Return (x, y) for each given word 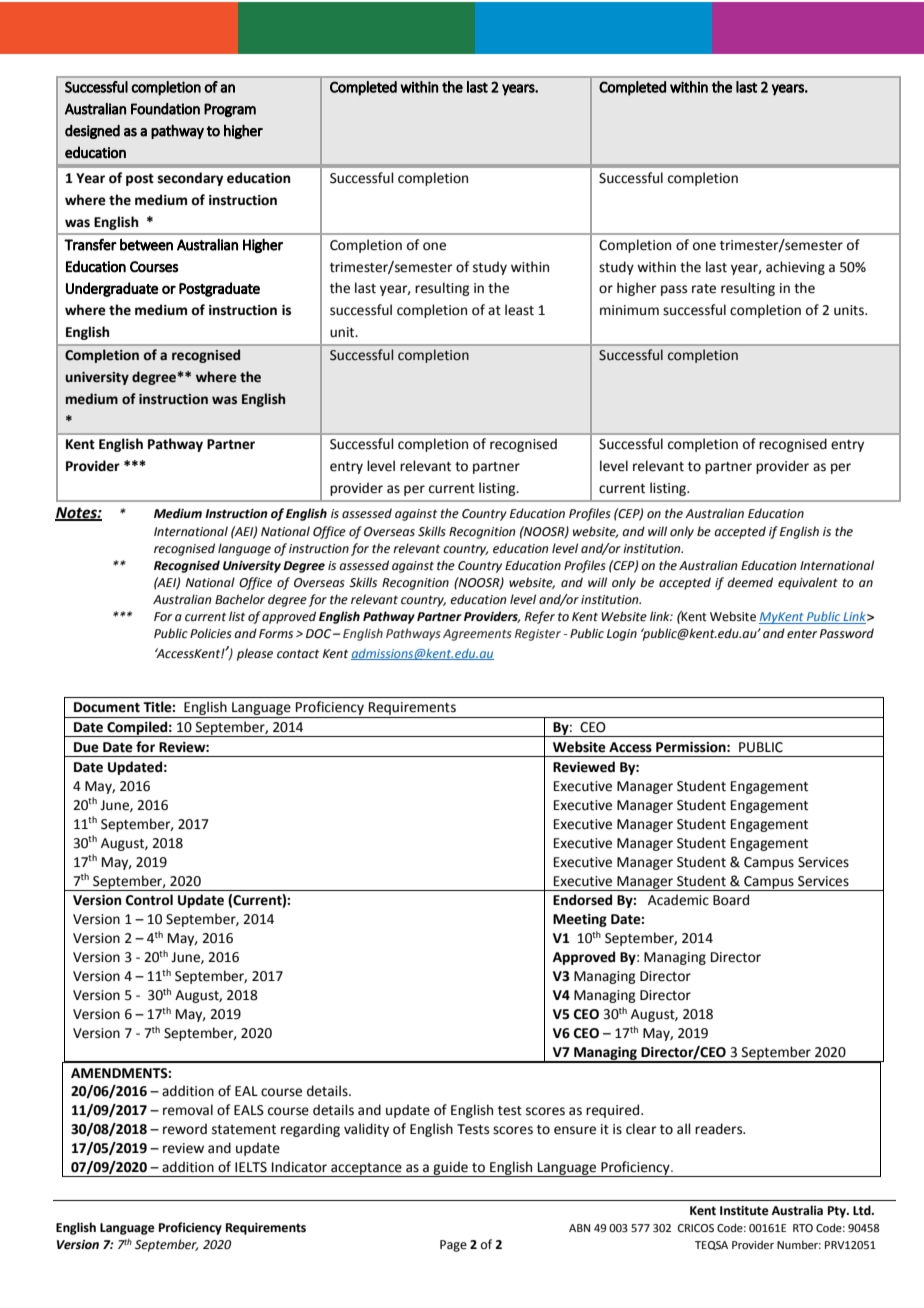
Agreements (477, 635)
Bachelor (240, 599)
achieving (795, 268)
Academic (678, 900)
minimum (629, 310)
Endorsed (582, 900)
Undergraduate (112, 289)
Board (731, 900)
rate (704, 289)
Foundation (165, 109)
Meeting (580, 920)
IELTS (251, 1167)
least (519, 310)
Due (86, 747)
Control (149, 900)
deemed (750, 582)
